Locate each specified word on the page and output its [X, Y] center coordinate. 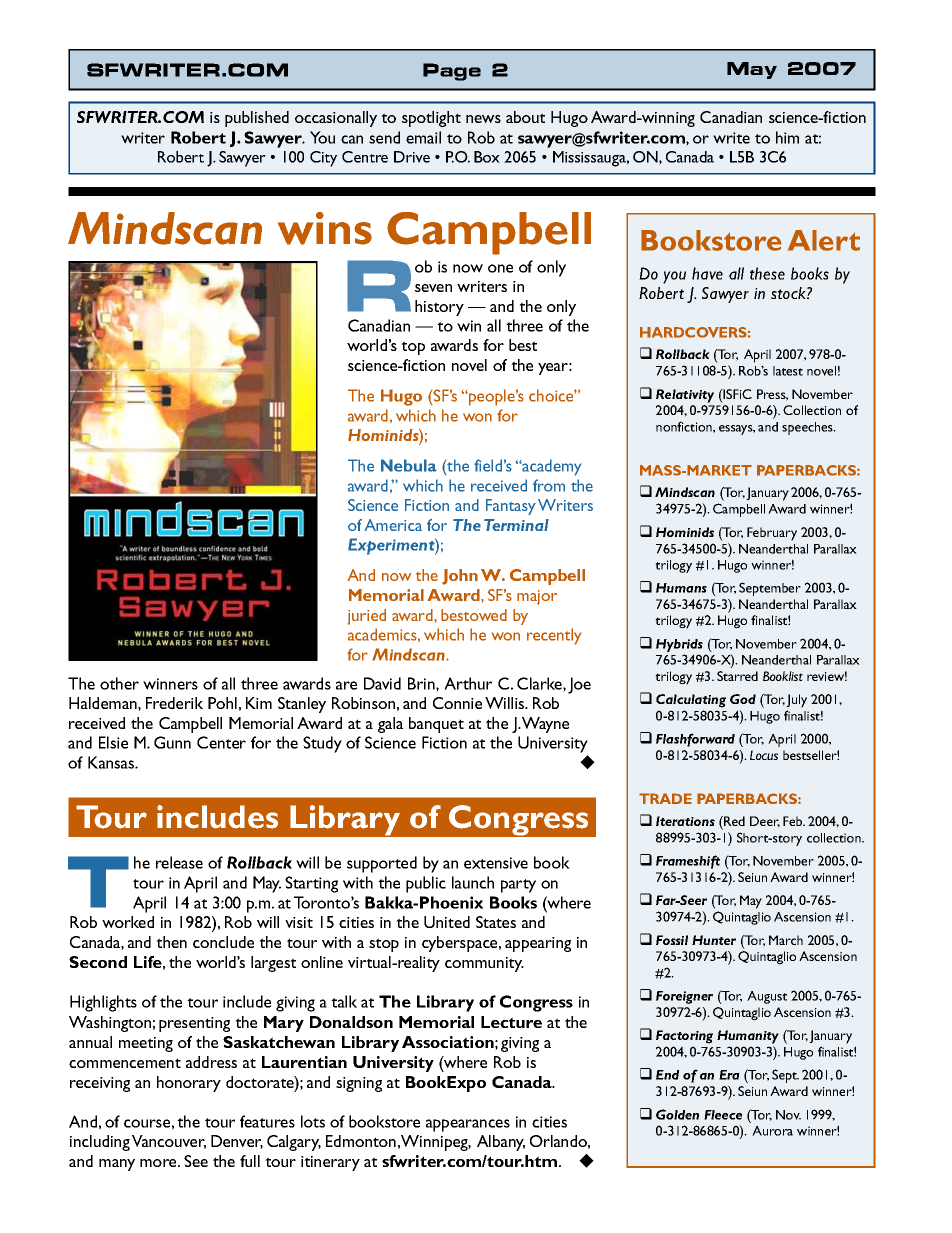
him [787, 137]
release [179, 862]
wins [325, 228]
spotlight [431, 119]
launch [473, 882]
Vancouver [169, 1142]
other [119, 683]
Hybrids [679, 645]
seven [433, 288]
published [257, 119]
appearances [468, 1125]
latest [788, 371]
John [460, 577]
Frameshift [688, 862]
